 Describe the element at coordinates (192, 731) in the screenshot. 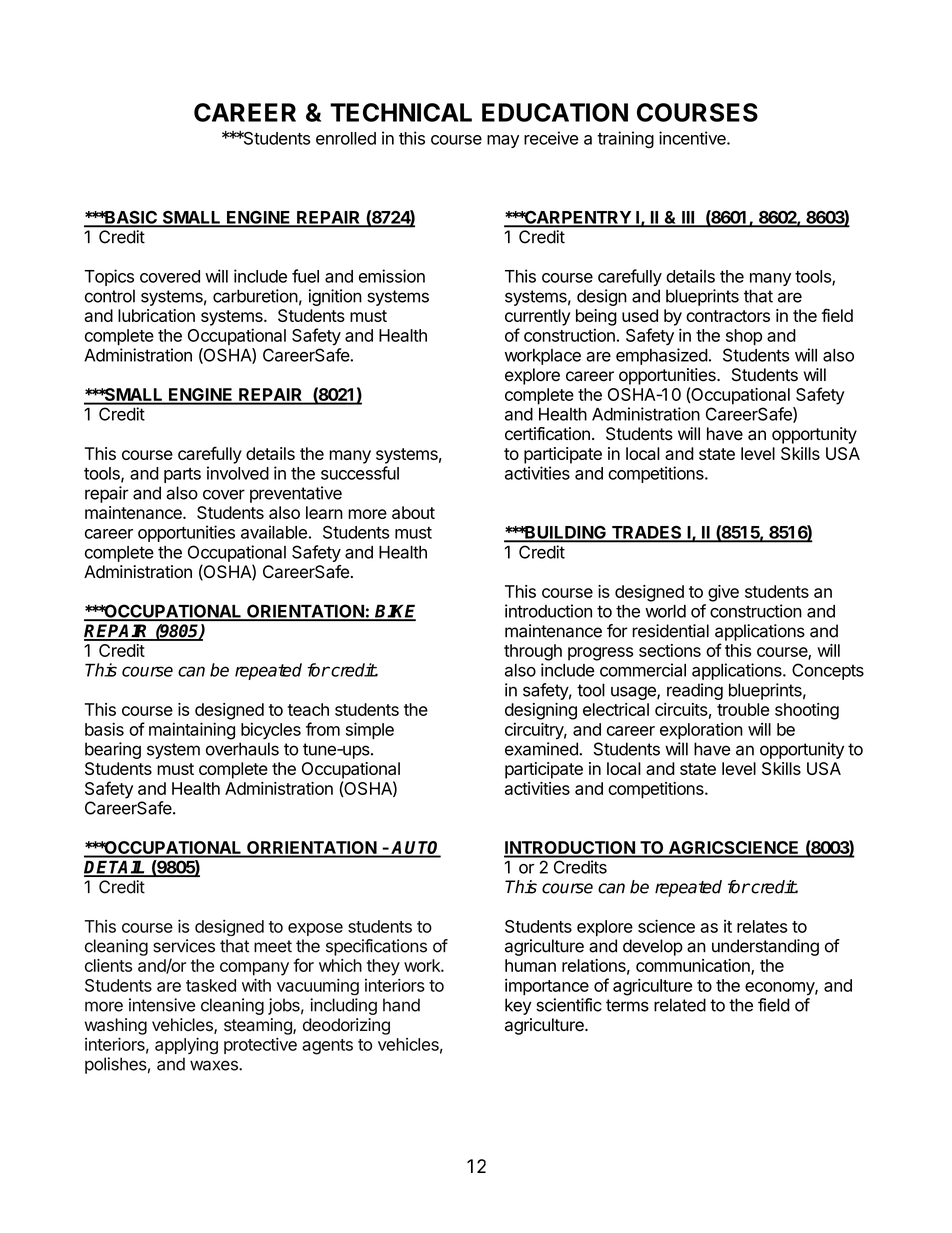

I see `maintaining` at that location.
